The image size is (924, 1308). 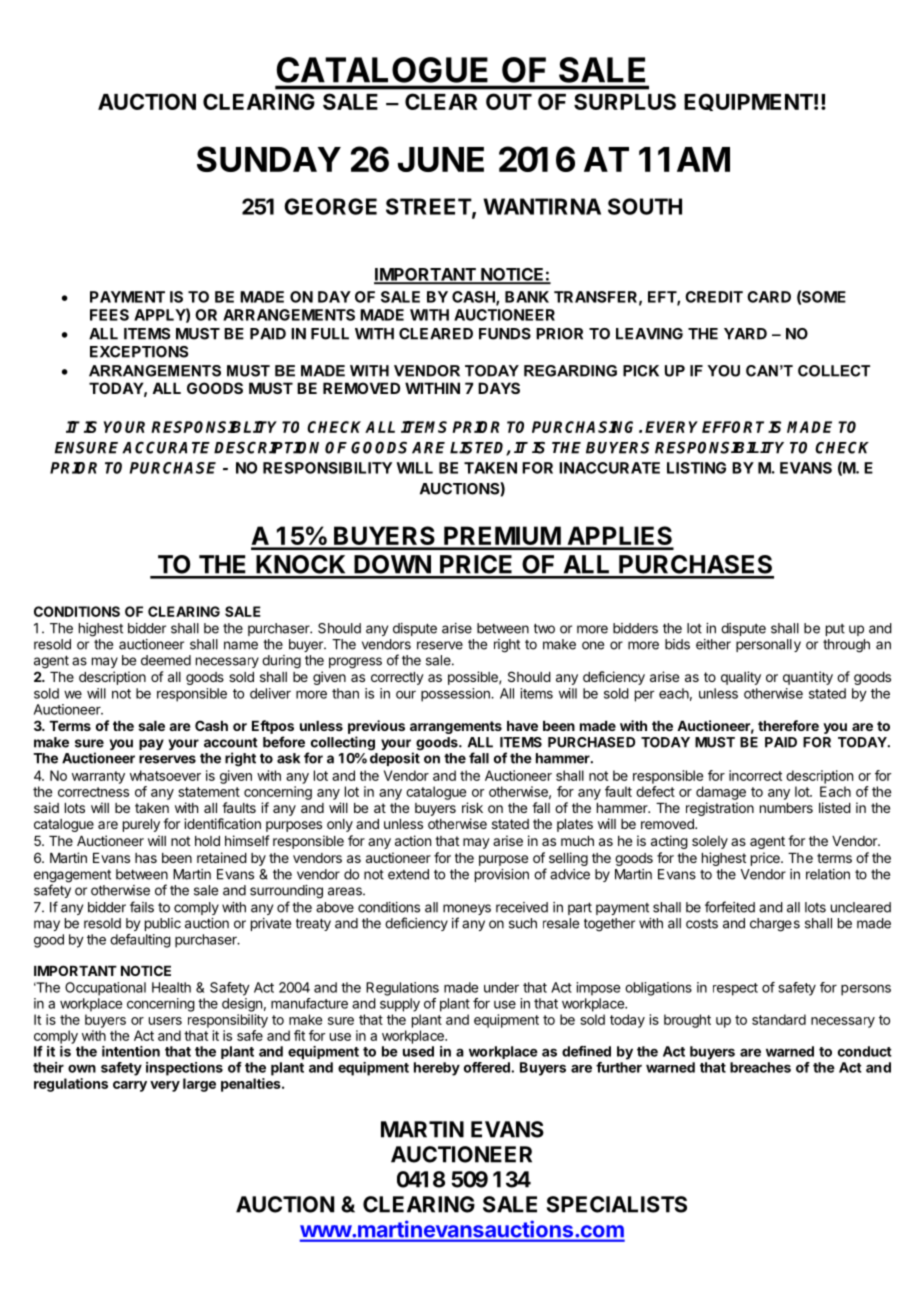 I want to click on SUNDAY, so click(x=269, y=159).
